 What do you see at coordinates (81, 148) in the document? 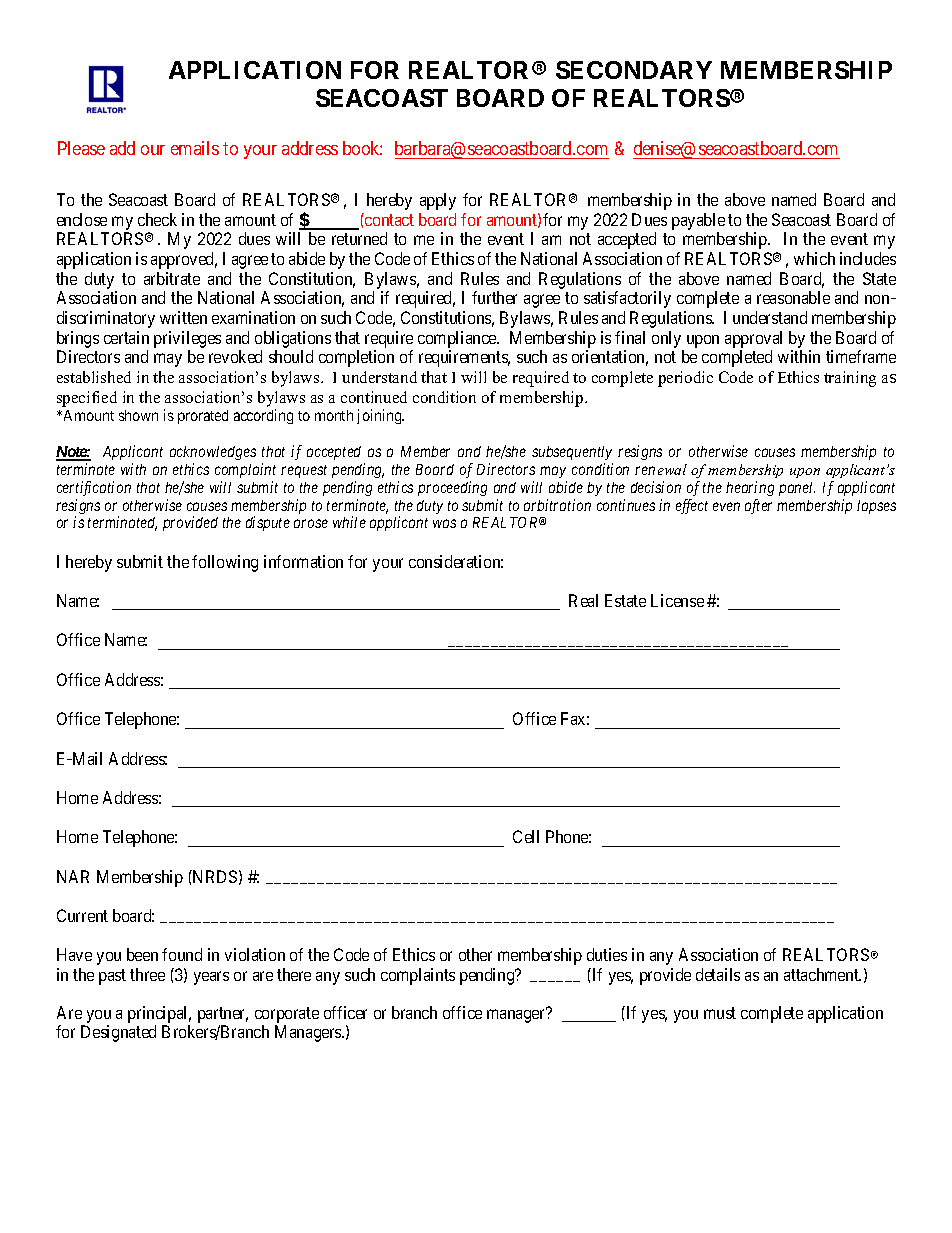
I see `Please` at bounding box center [81, 148].
